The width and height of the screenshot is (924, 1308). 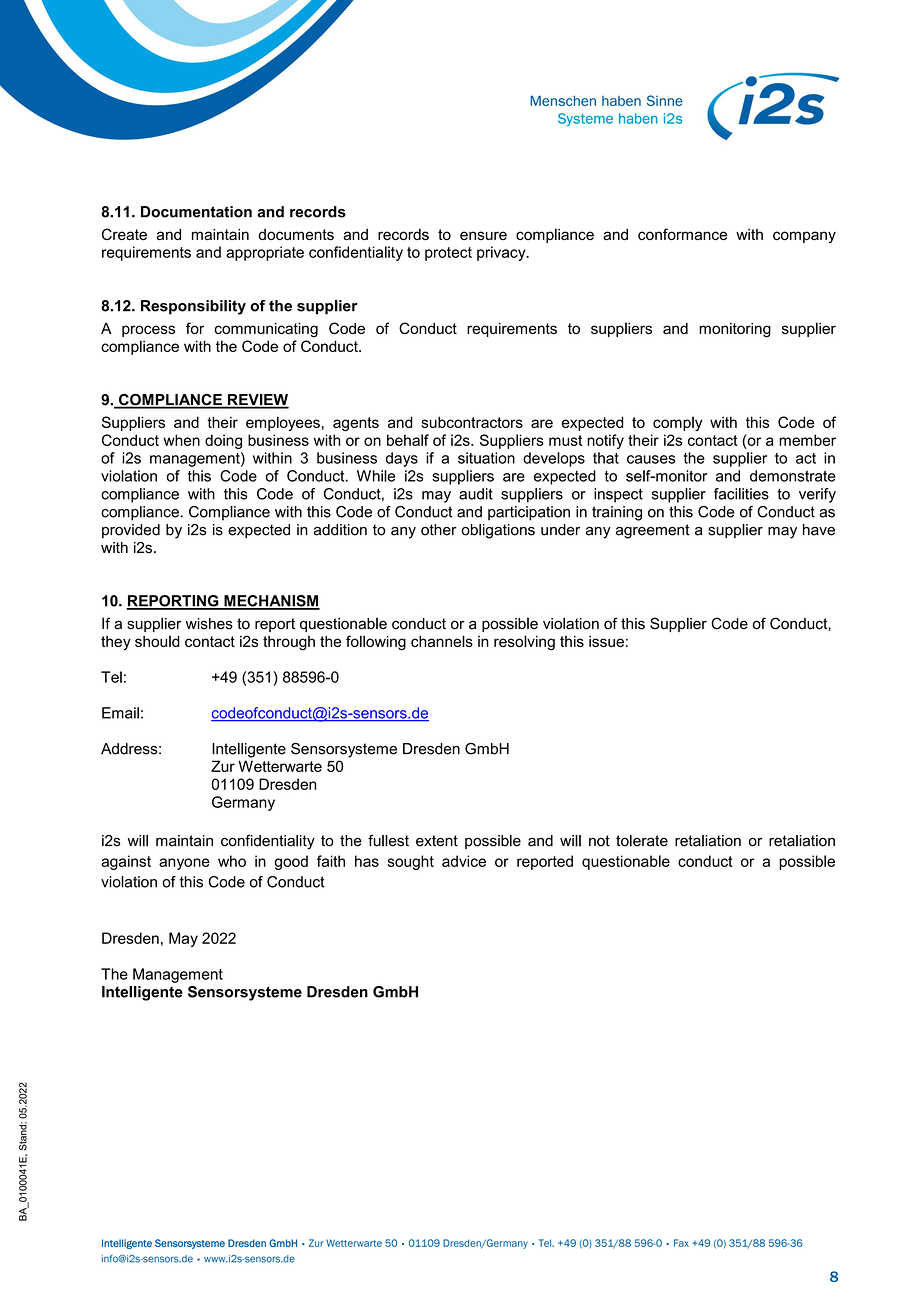 What do you see at coordinates (464, 861) in the screenshot?
I see `advice` at bounding box center [464, 861].
